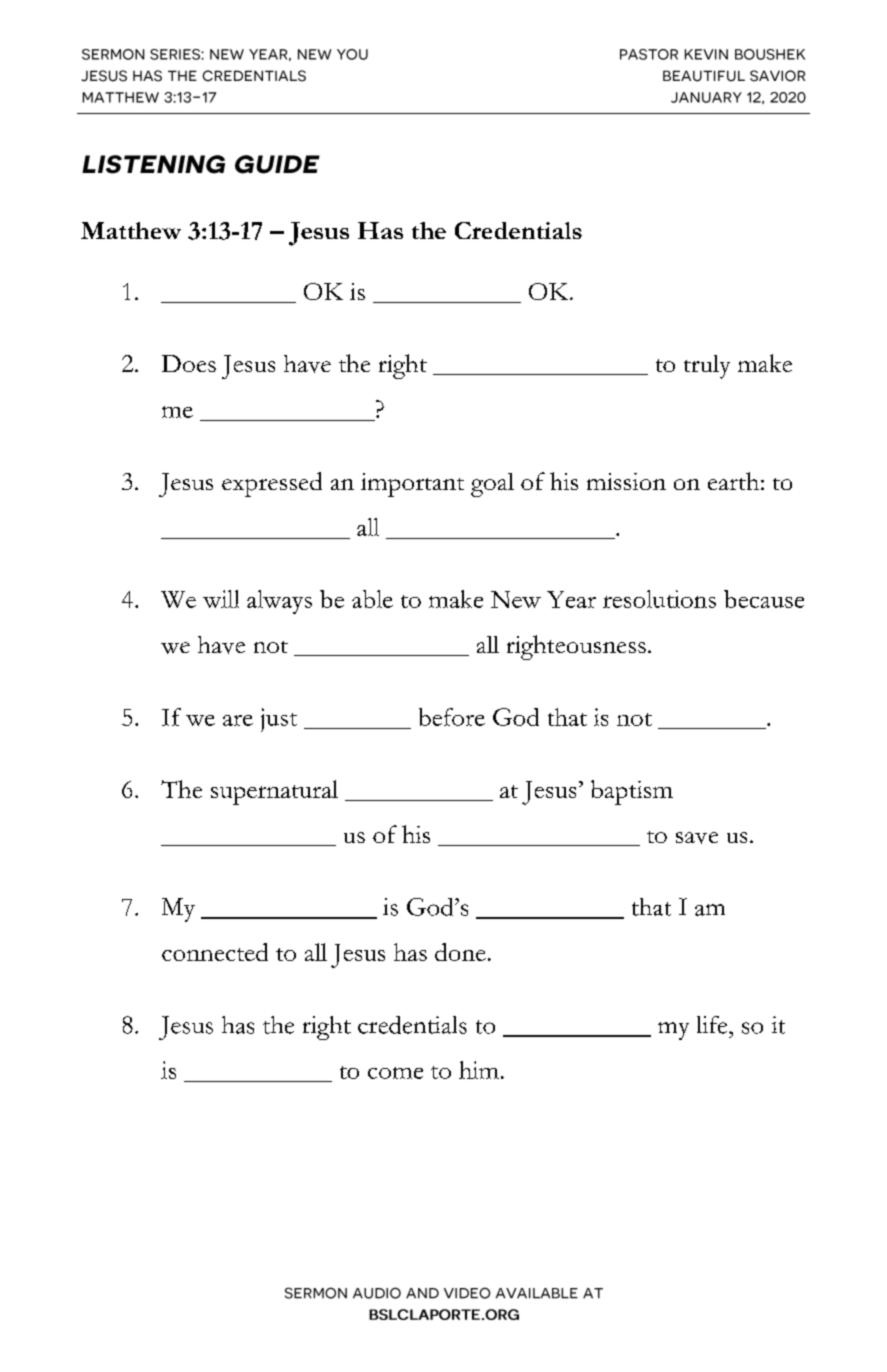 The image size is (887, 1372). What do you see at coordinates (733, 481) in the image?
I see `earth` at bounding box center [733, 481].
